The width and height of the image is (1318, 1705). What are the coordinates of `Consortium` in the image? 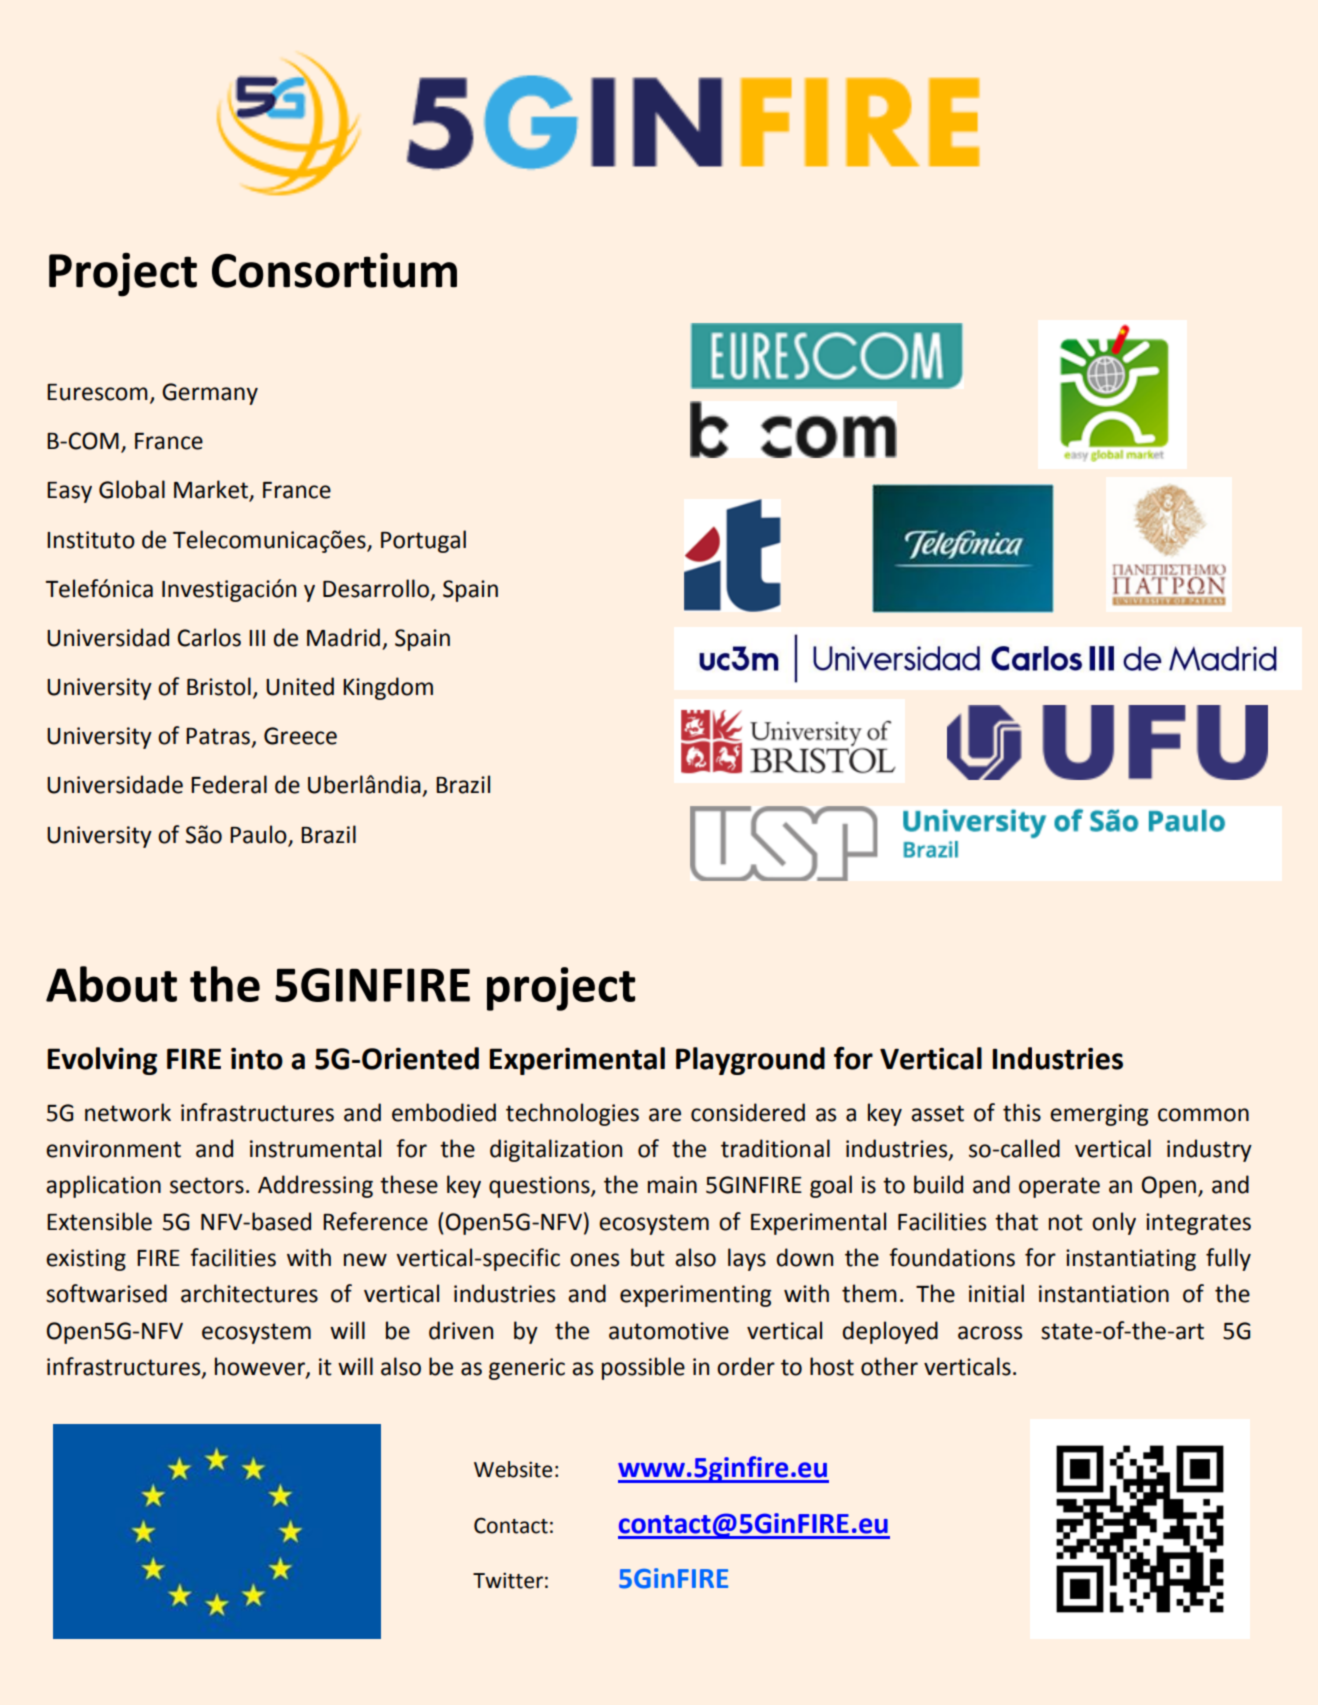 It's located at (334, 270).
